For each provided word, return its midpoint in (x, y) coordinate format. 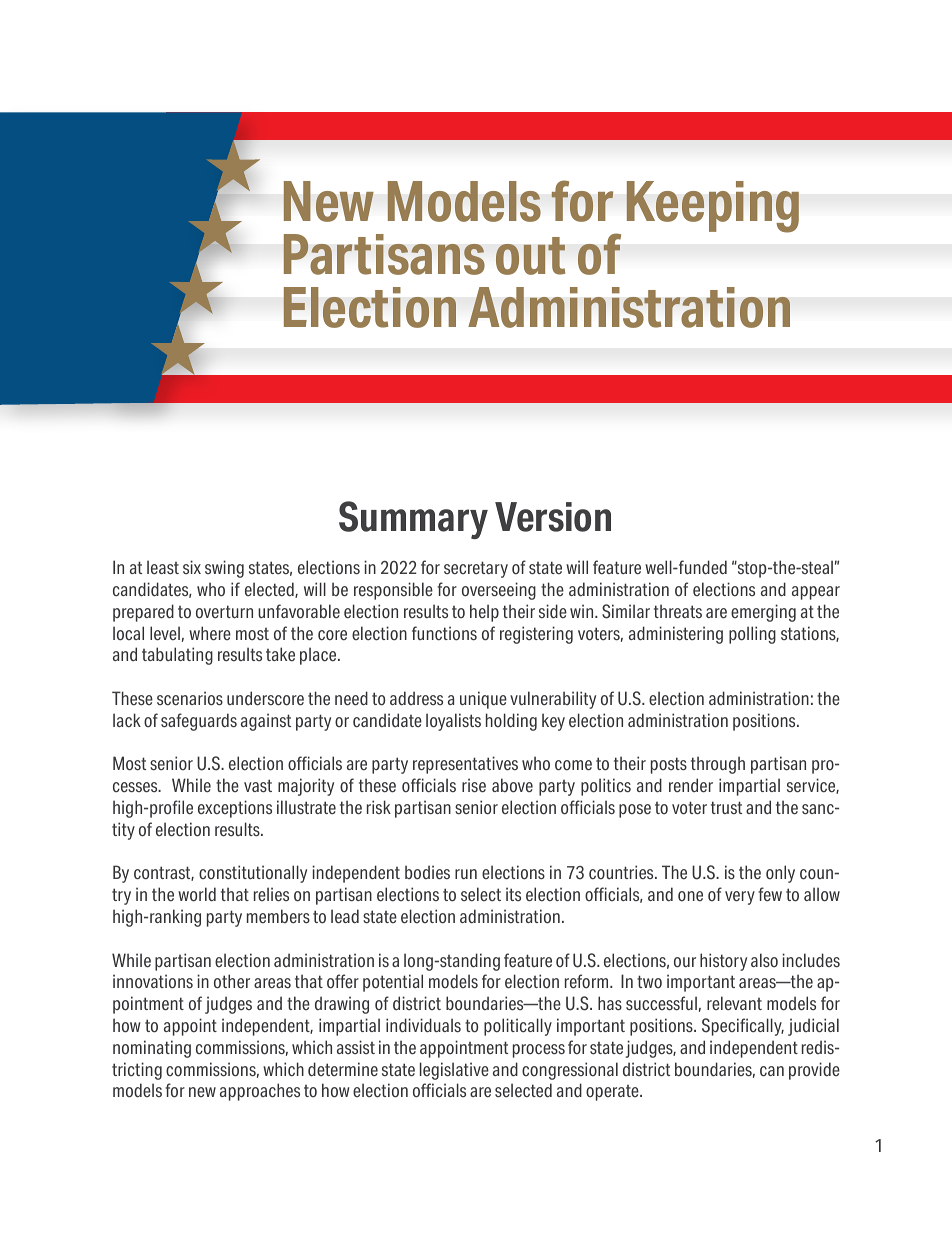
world (197, 894)
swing (224, 569)
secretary (476, 569)
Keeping (712, 207)
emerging (763, 613)
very (740, 898)
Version (553, 517)
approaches (260, 1092)
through (718, 765)
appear (816, 593)
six (192, 567)
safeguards (199, 722)
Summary (413, 520)
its (513, 894)
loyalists (453, 722)
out (530, 256)
